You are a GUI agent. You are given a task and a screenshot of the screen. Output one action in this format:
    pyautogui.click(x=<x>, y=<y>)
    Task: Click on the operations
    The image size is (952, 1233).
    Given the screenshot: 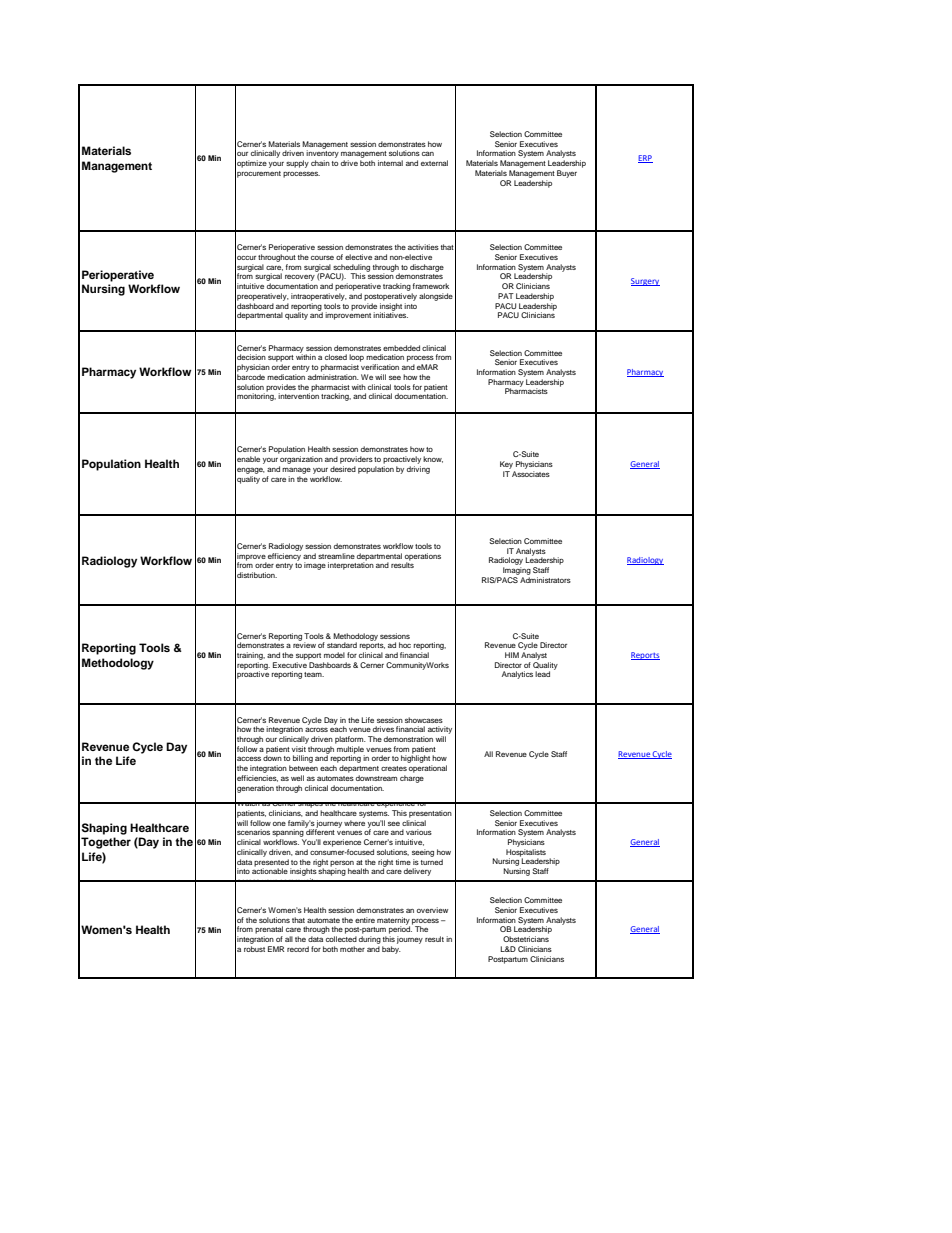 What is the action you would take?
    pyautogui.click(x=423, y=558)
